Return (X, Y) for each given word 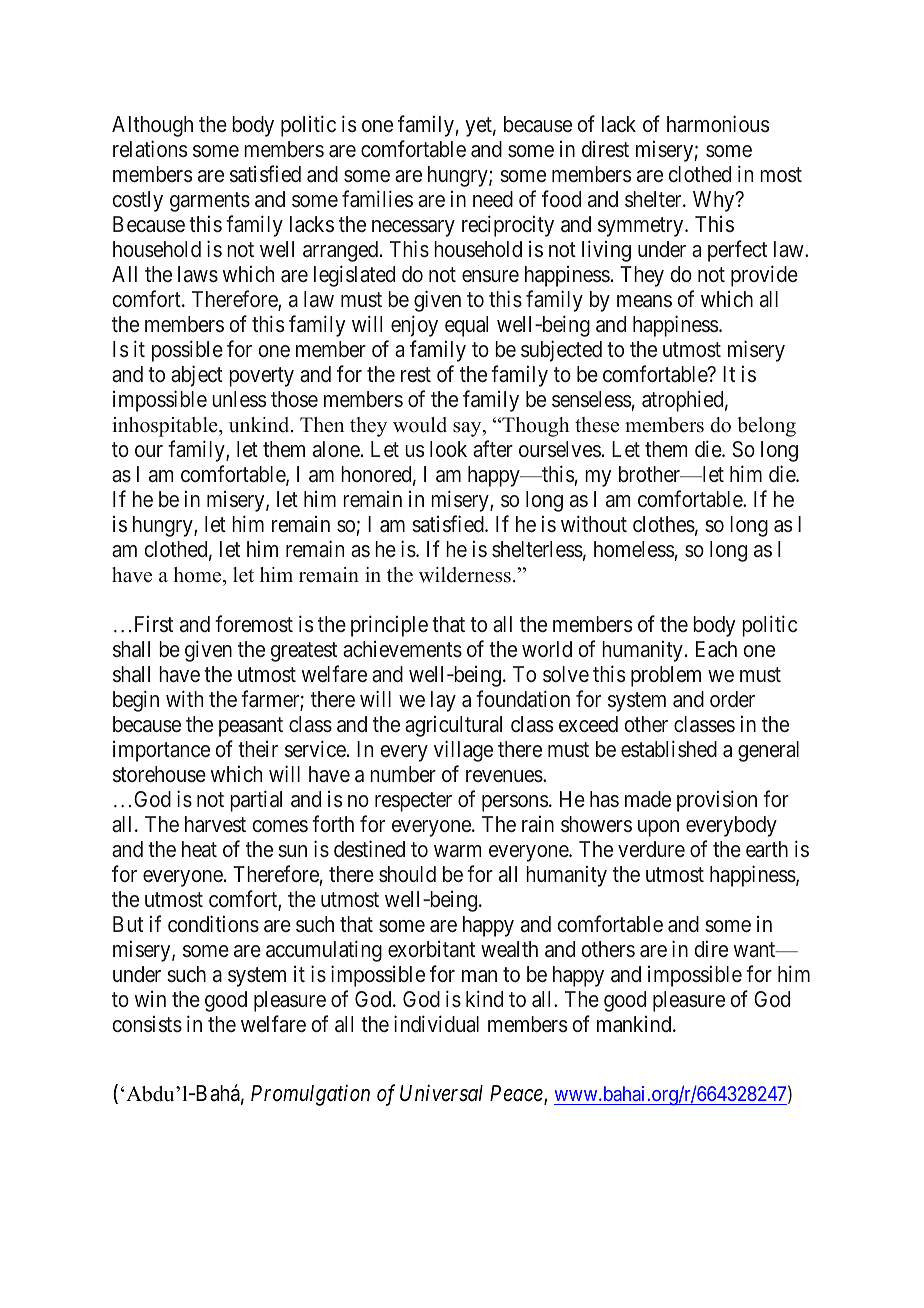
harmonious (718, 124)
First (154, 623)
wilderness (465, 575)
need (493, 199)
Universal (441, 1093)
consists (147, 1024)
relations (150, 149)
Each (716, 649)
